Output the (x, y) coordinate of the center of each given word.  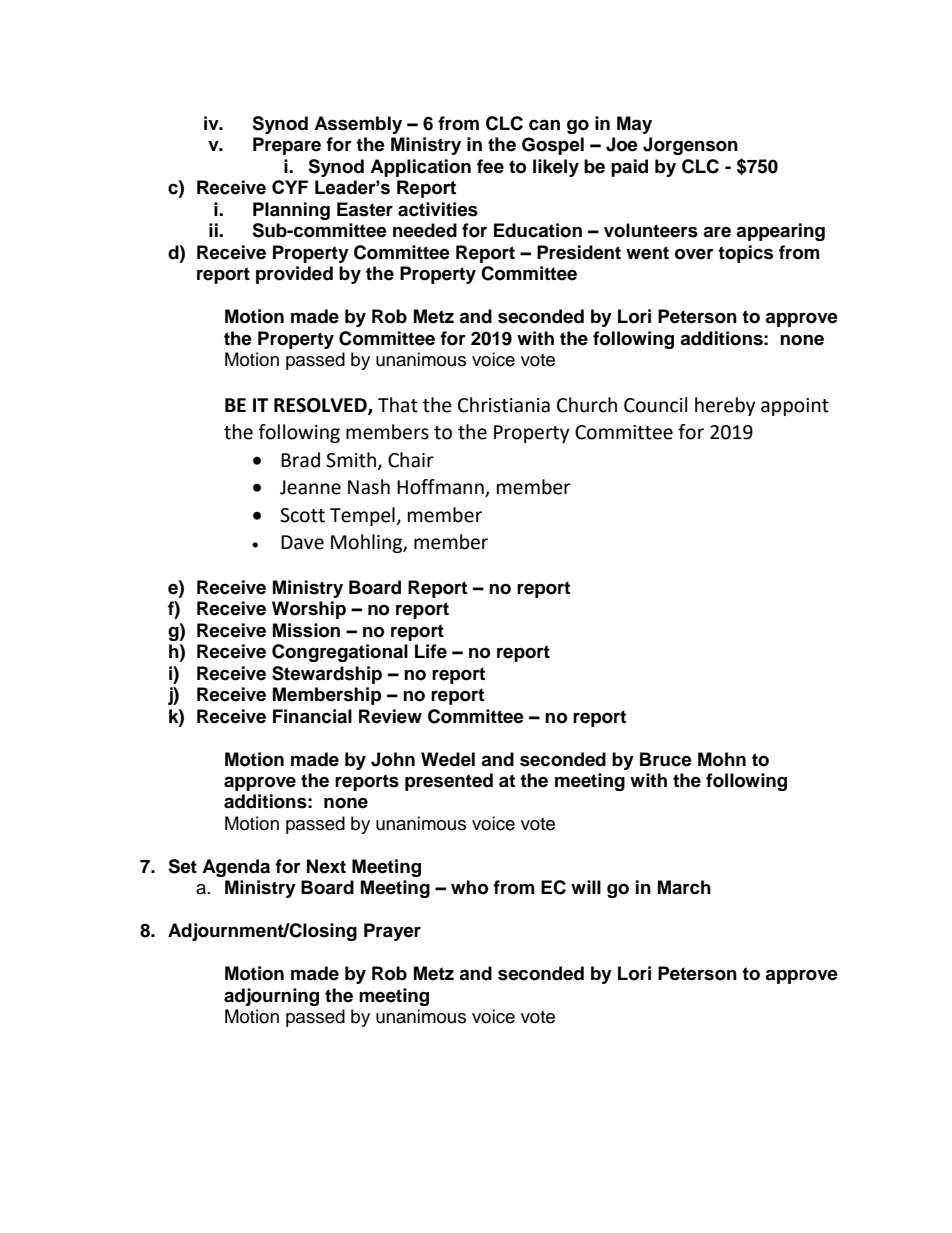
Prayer (392, 932)
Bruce (666, 759)
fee (490, 166)
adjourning (271, 997)
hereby (725, 406)
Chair (411, 460)
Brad (300, 460)
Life (431, 651)
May (634, 125)
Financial (312, 716)
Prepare (287, 146)
